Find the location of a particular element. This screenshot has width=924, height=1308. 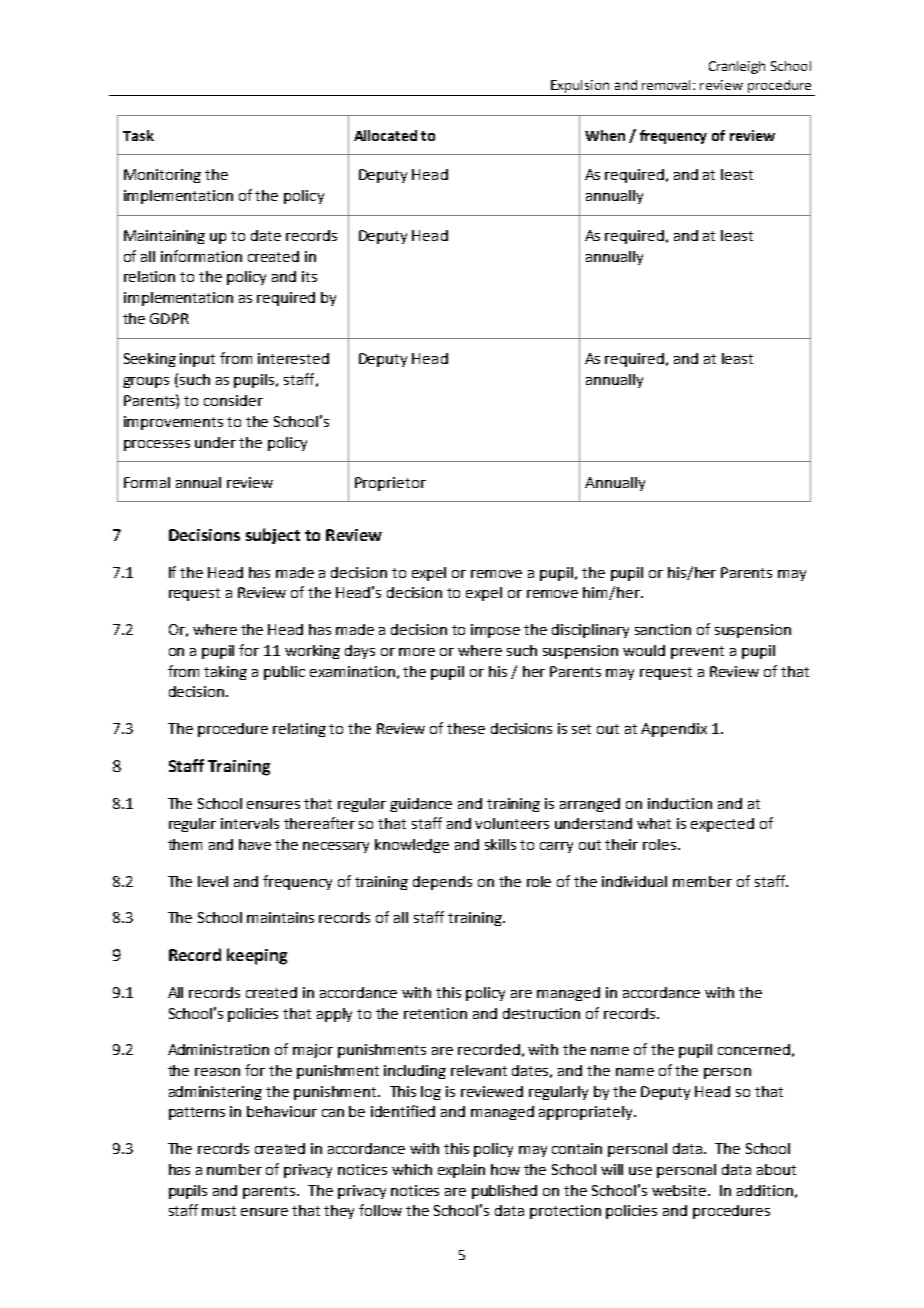

removal is located at coordinates (668, 85).
